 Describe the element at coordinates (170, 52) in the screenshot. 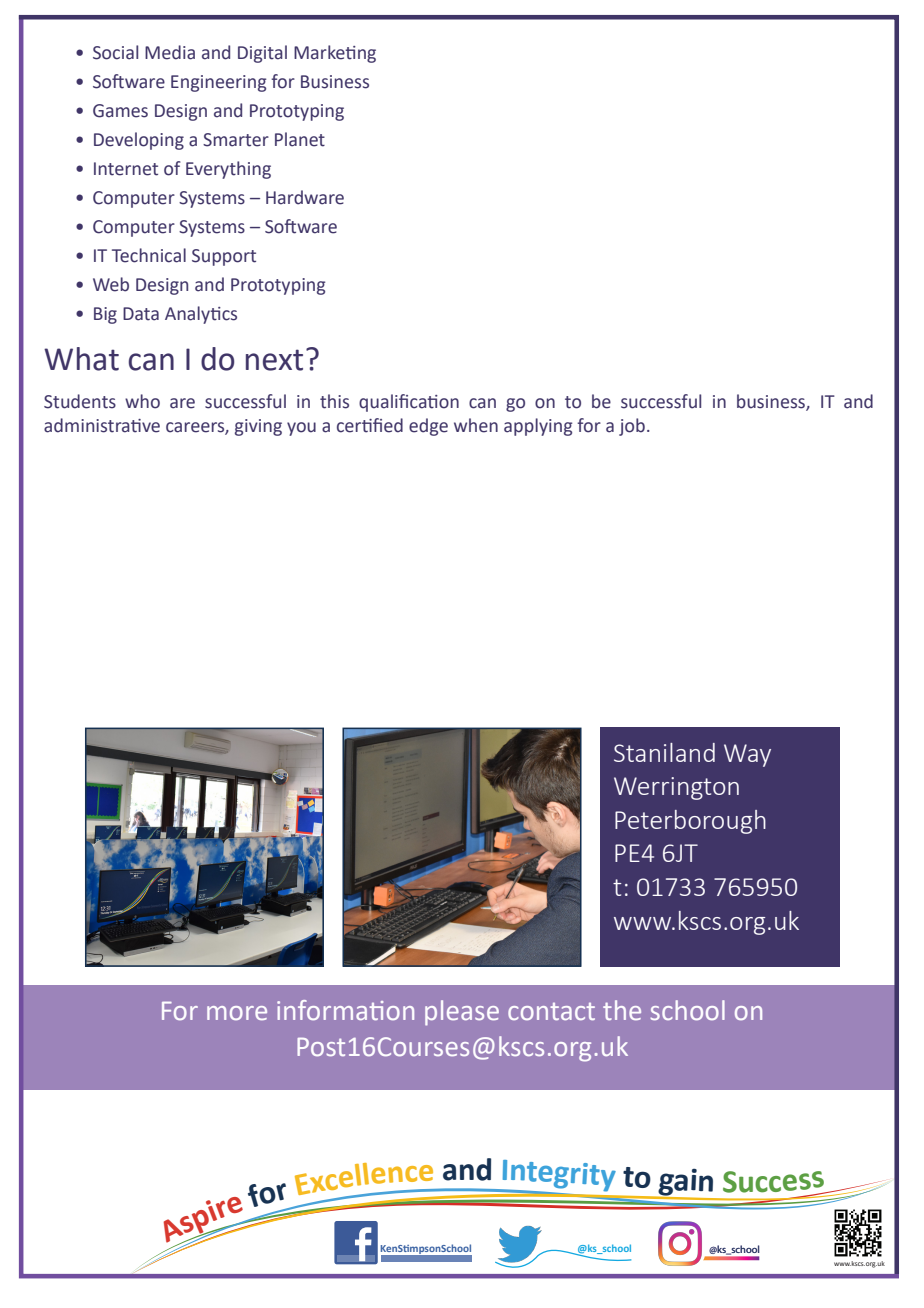

I see `Media` at that location.
